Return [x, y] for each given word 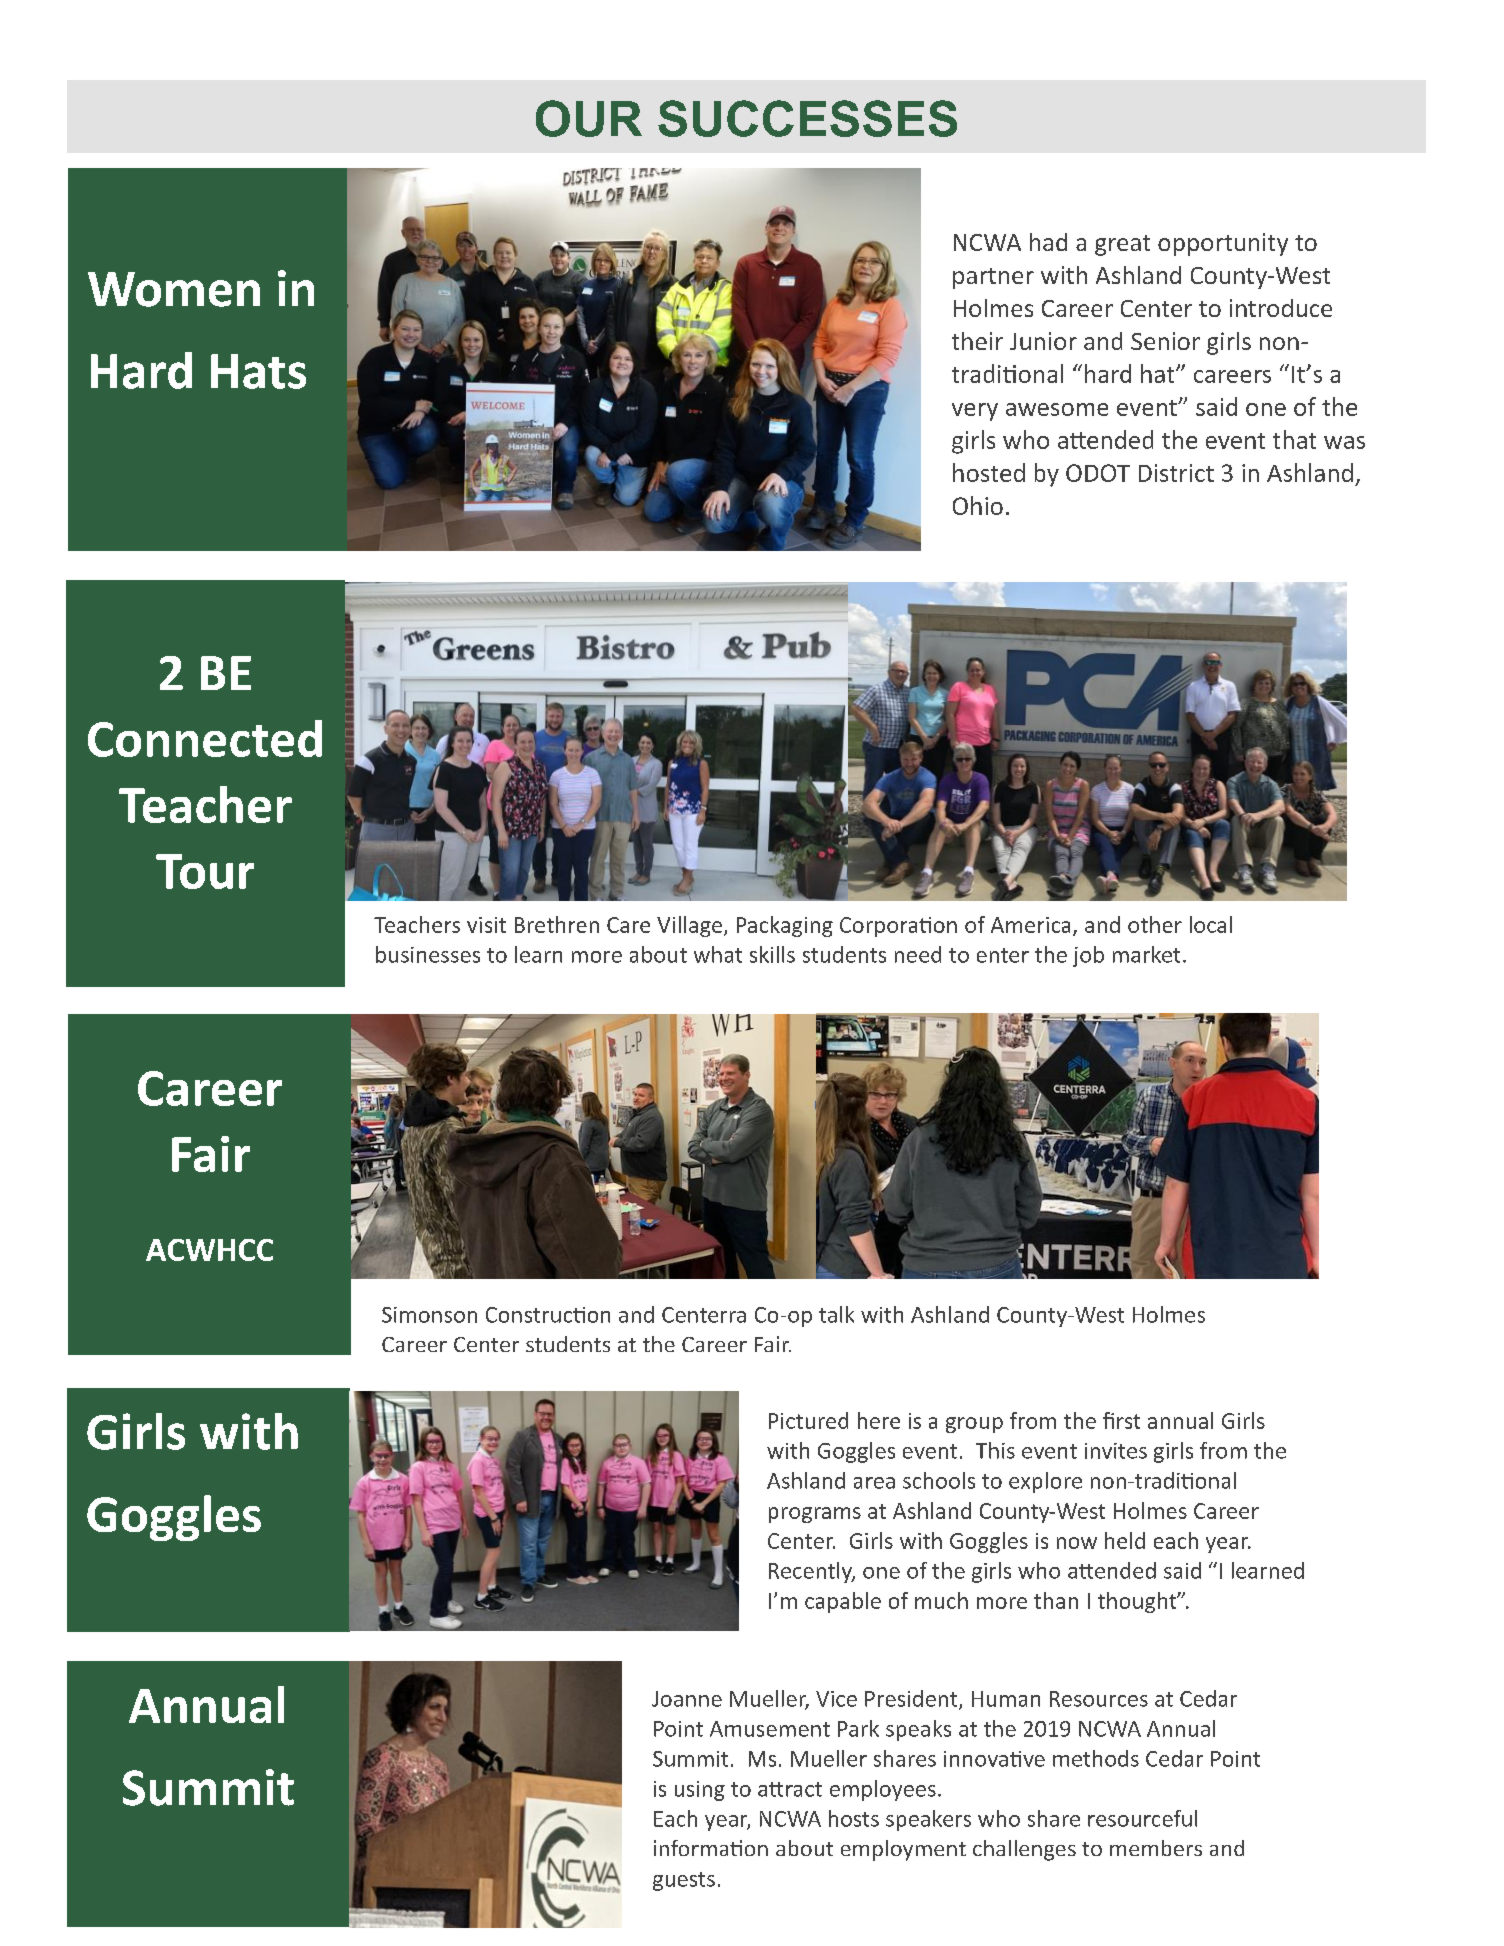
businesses [428, 954]
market [1146, 954]
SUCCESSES [807, 118]
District [1176, 473]
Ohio [978, 505]
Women [174, 289]
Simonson [429, 1315]
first [1121, 1420]
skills [772, 954]
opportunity [1223, 244]
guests [684, 1881]
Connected [205, 738]
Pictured [808, 1420]
